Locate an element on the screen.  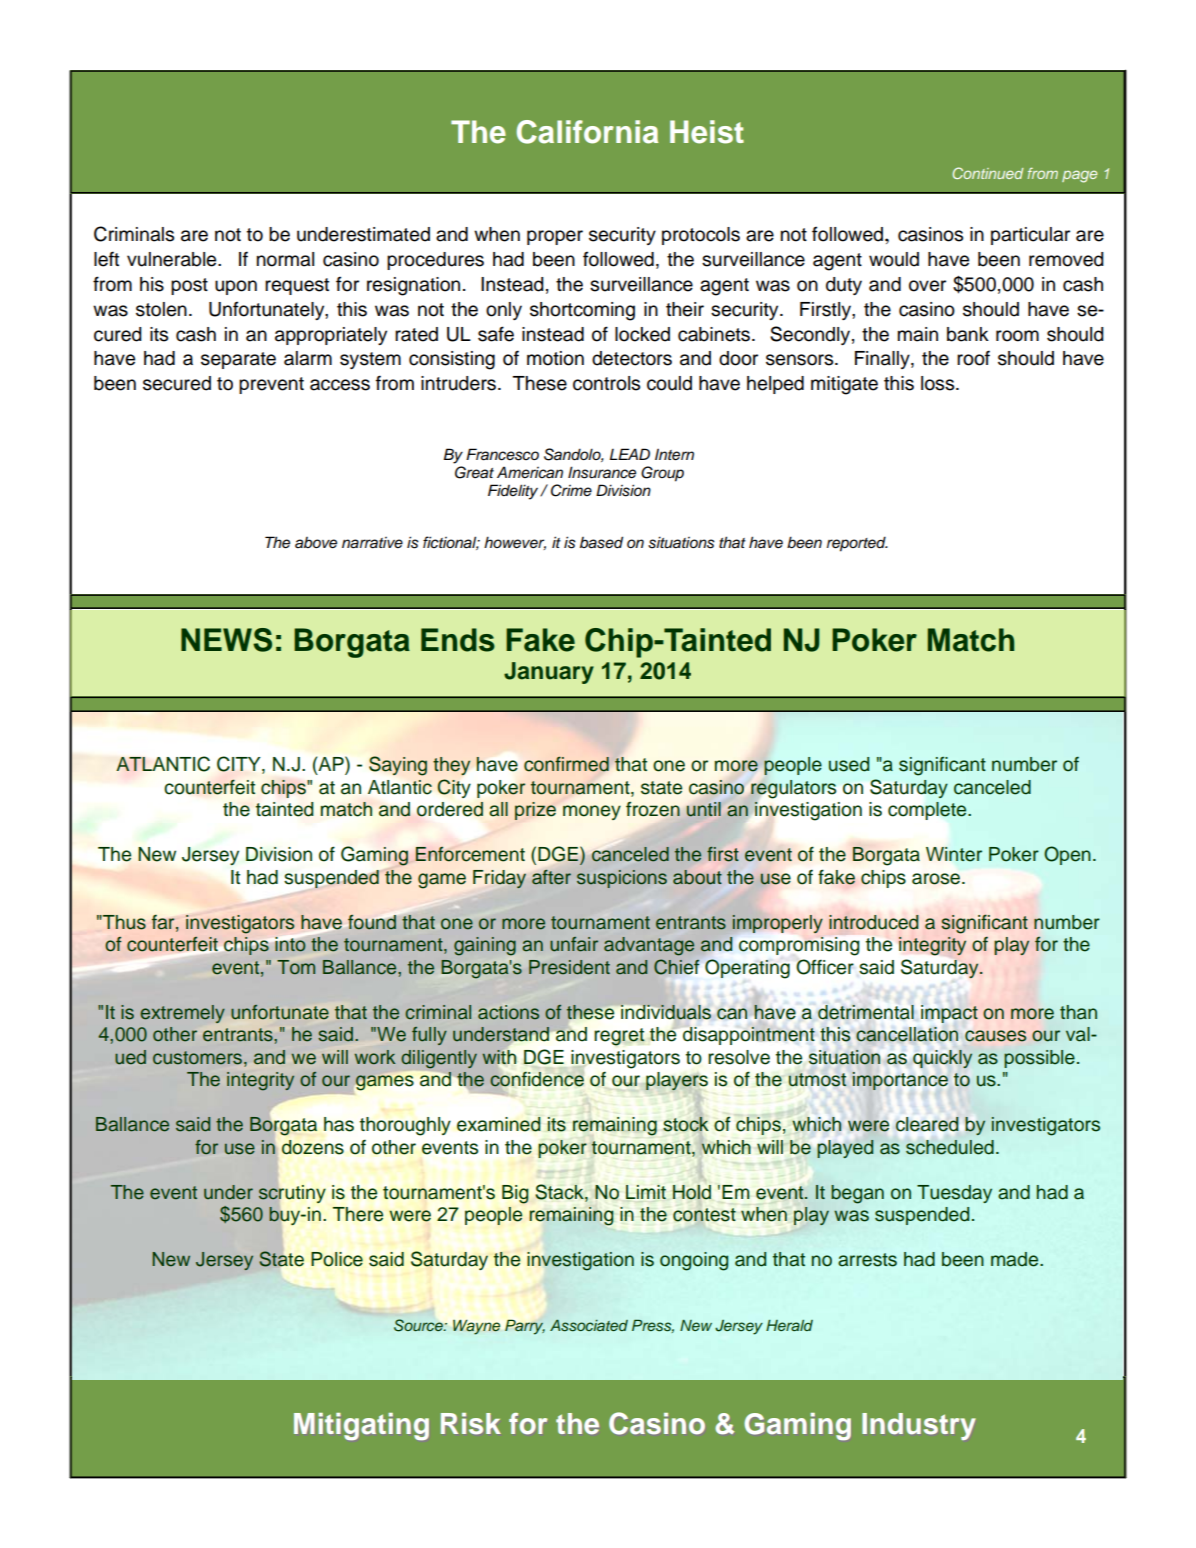
vulnerable is located at coordinates (173, 259).
